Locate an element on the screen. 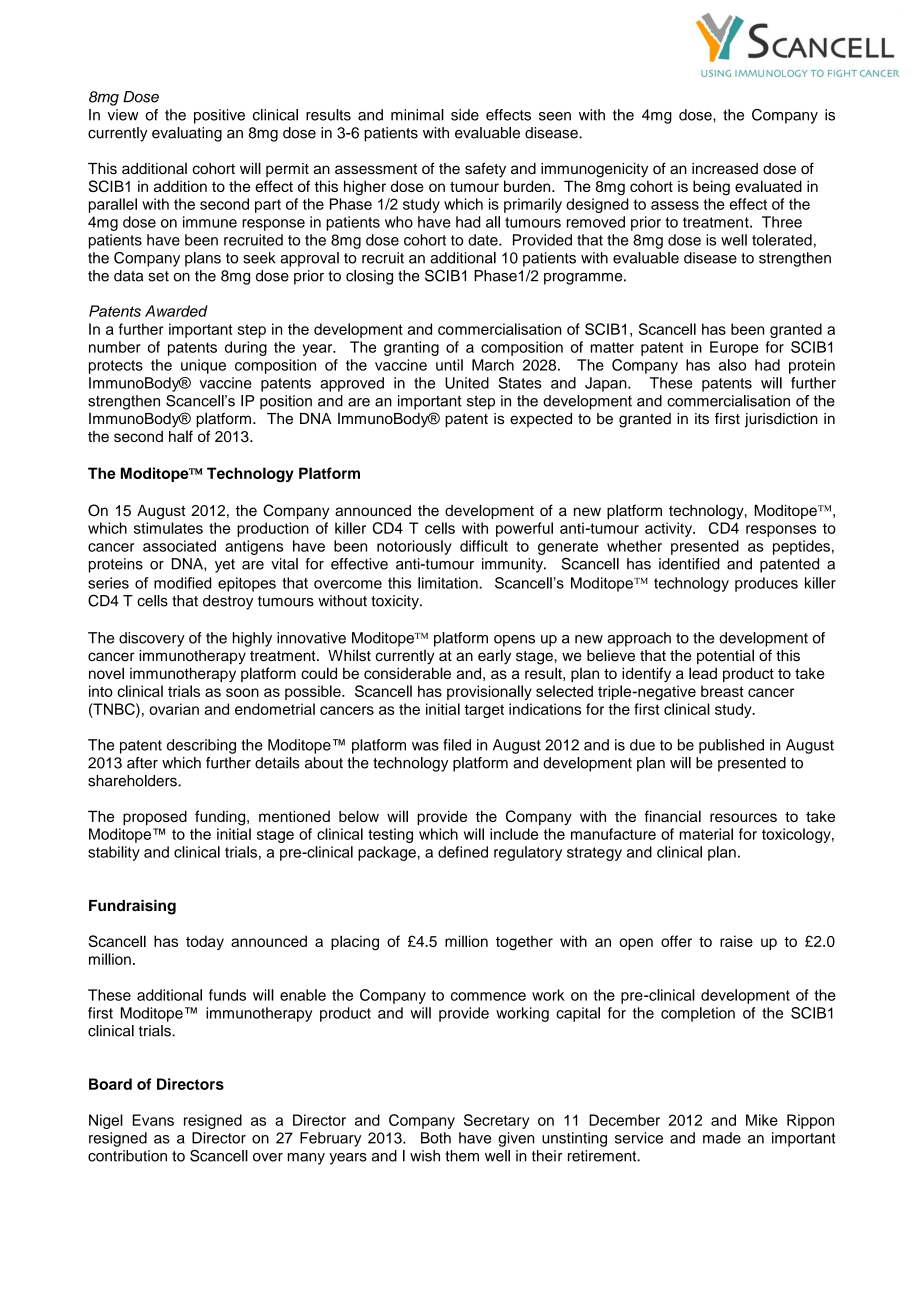  evaluating is located at coordinates (187, 134).
